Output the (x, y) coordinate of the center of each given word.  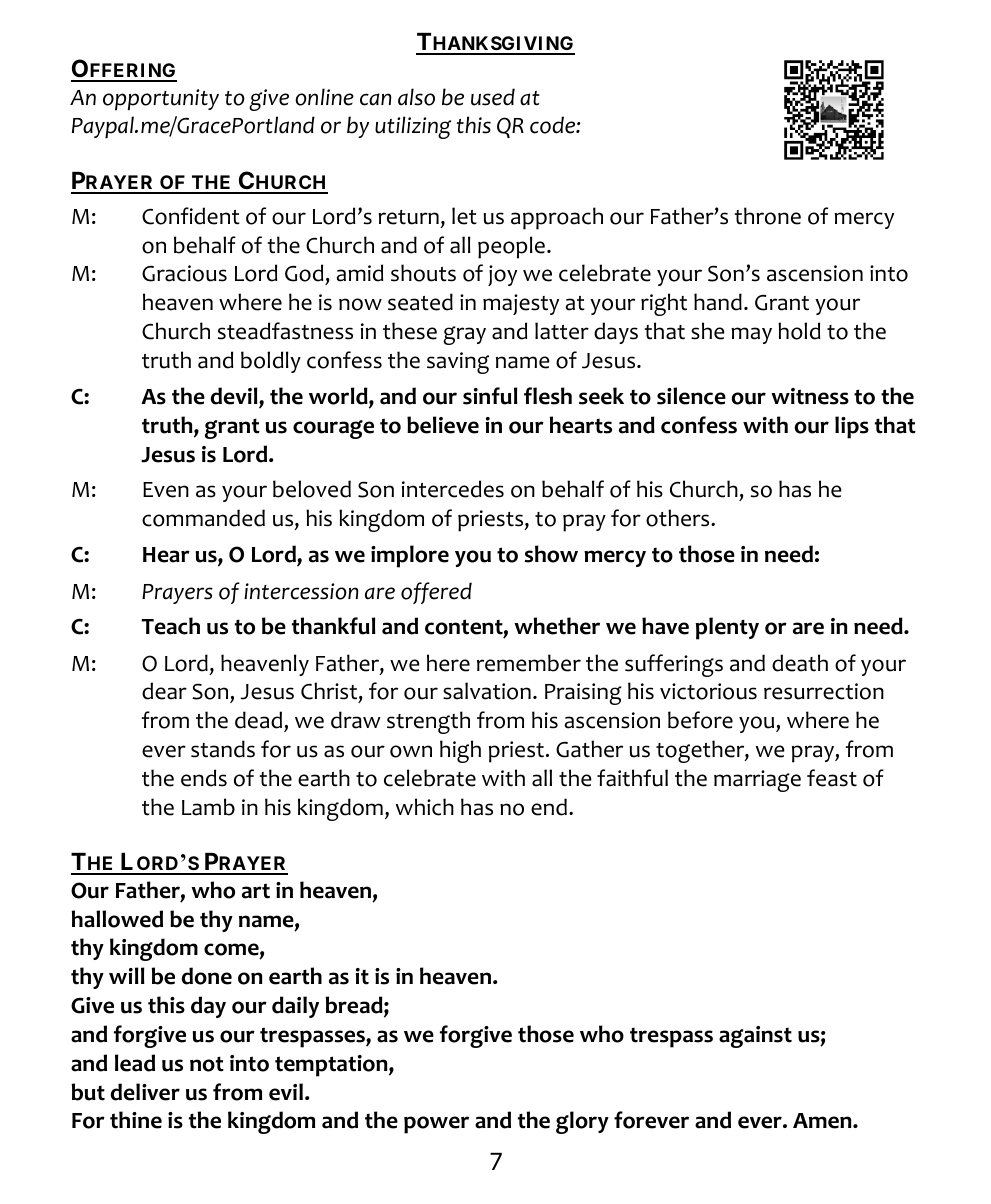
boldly (271, 362)
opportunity (161, 100)
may (751, 335)
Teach (170, 626)
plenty (727, 628)
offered (436, 593)
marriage (757, 781)
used (493, 97)
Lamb (208, 807)
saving (458, 363)
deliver (145, 1092)
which (425, 807)
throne (767, 216)
